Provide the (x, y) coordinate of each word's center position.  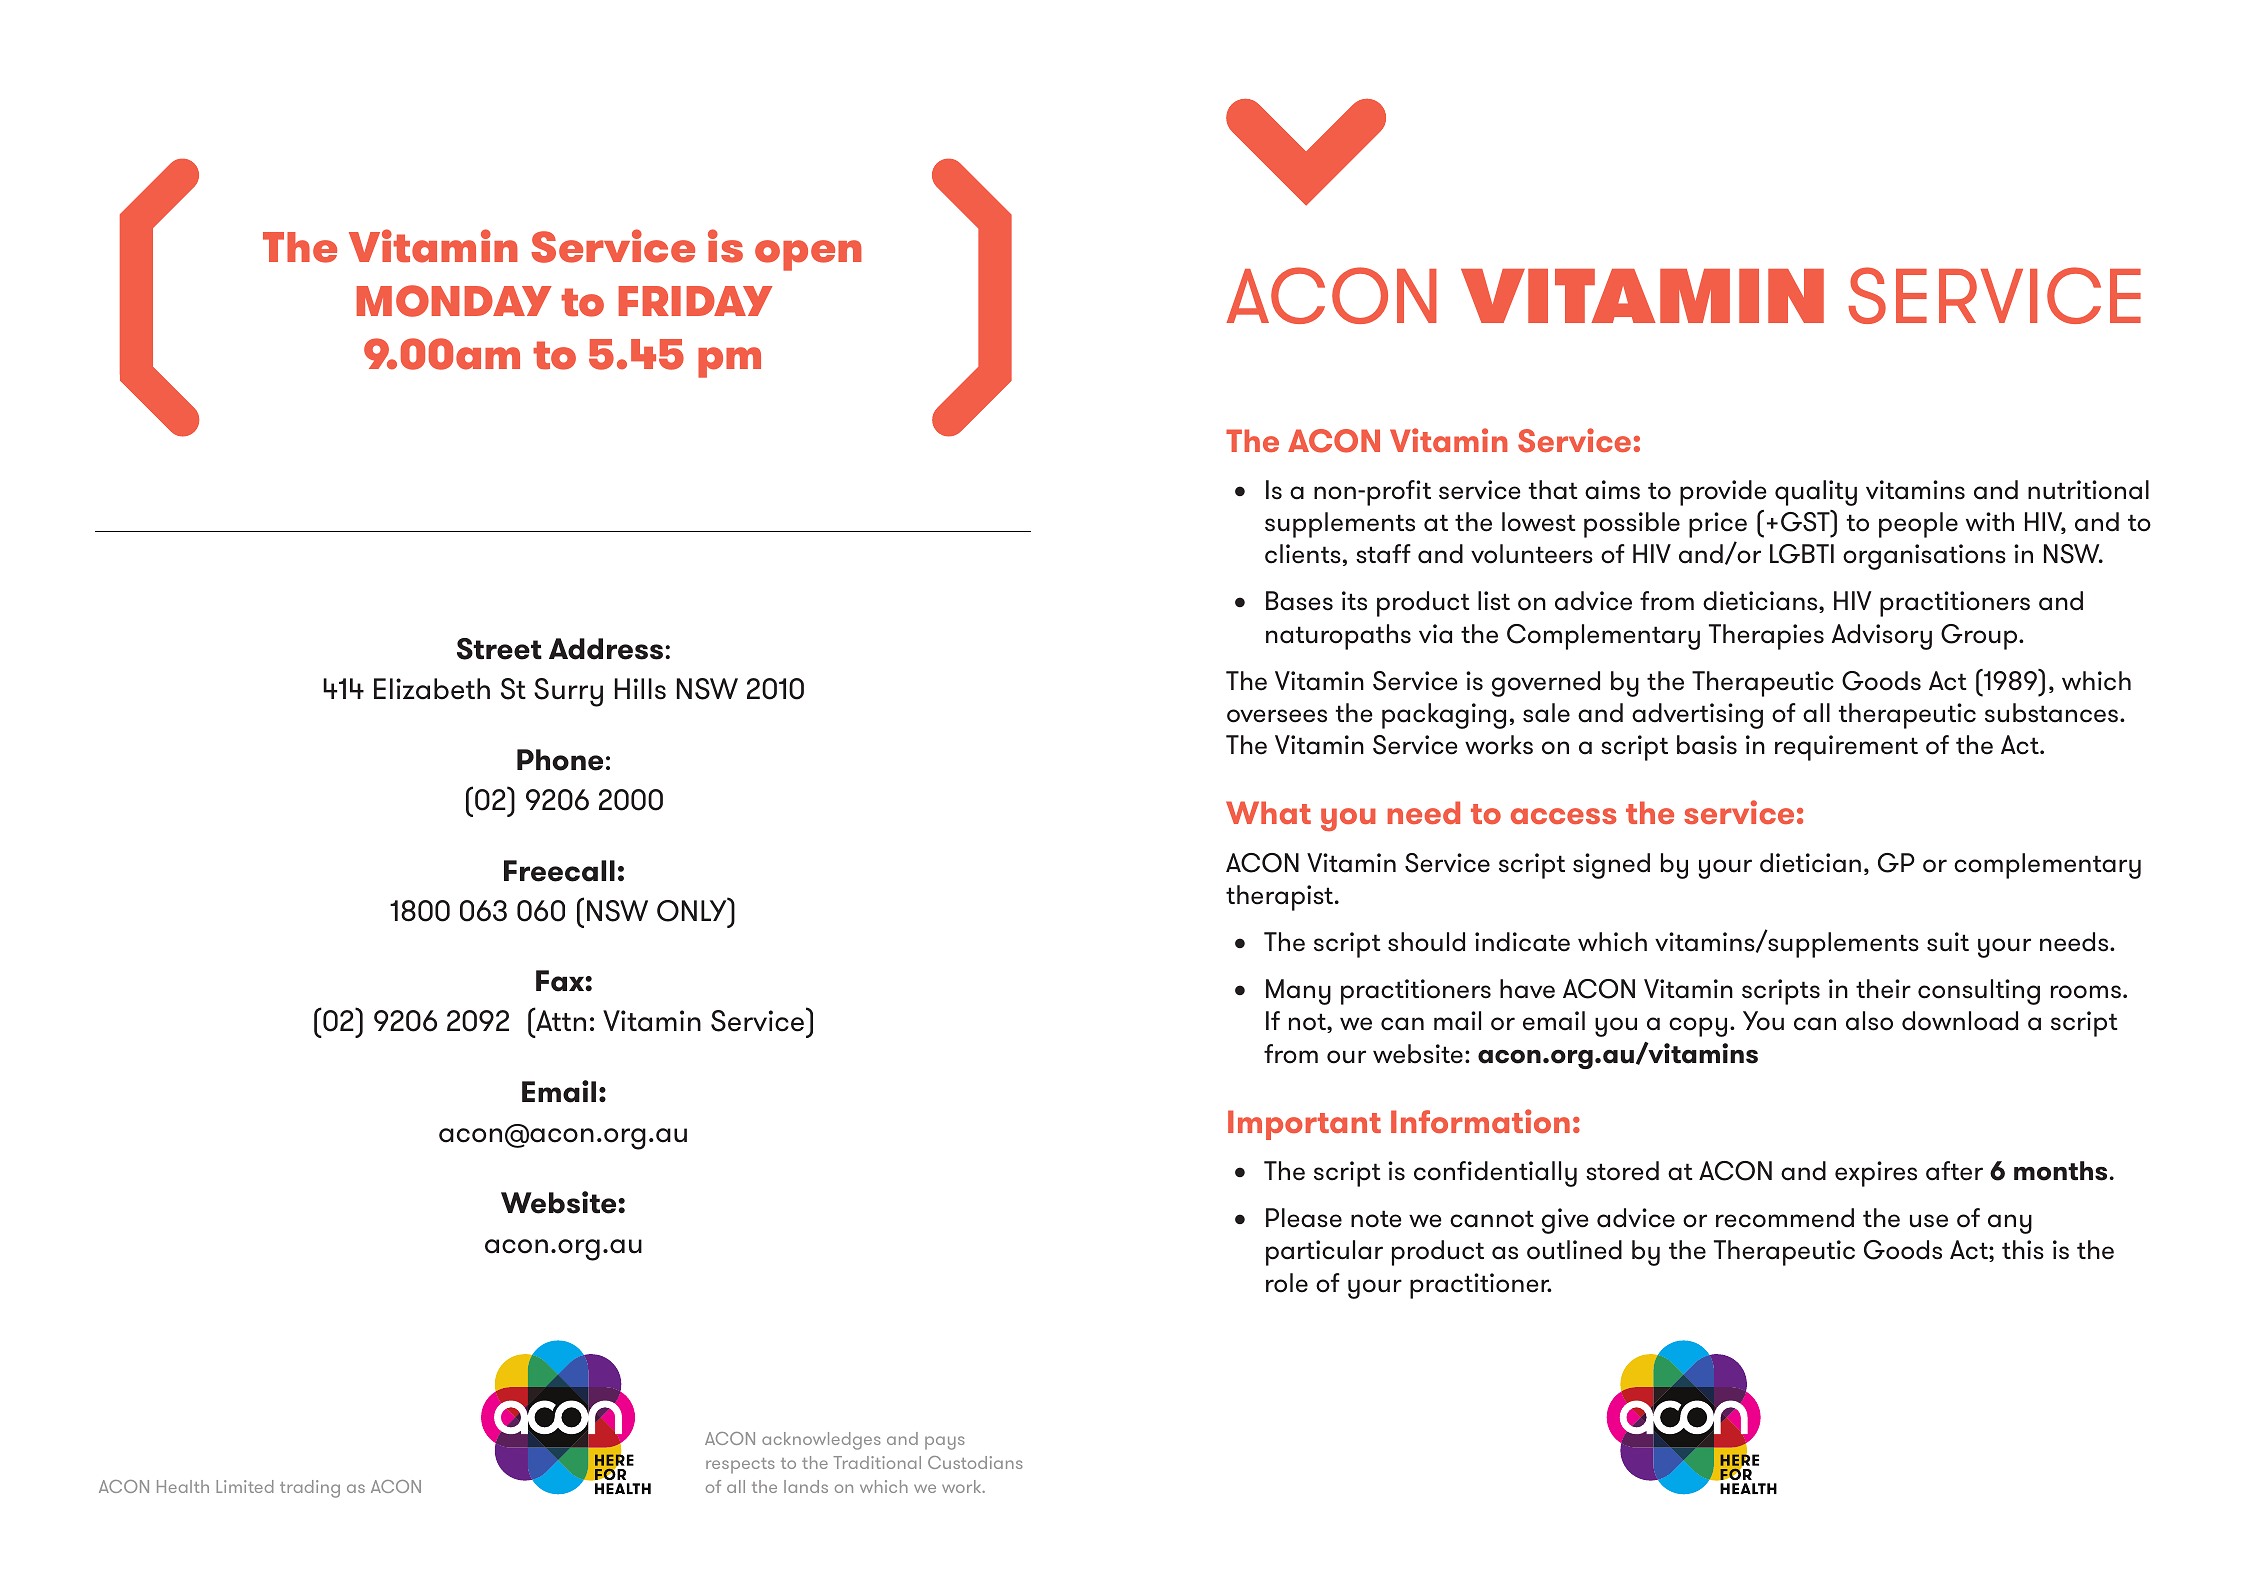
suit (1948, 942)
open (808, 255)
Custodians (975, 1462)
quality (1816, 493)
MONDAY (454, 301)
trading (310, 1489)
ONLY (693, 910)
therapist (1279, 898)
